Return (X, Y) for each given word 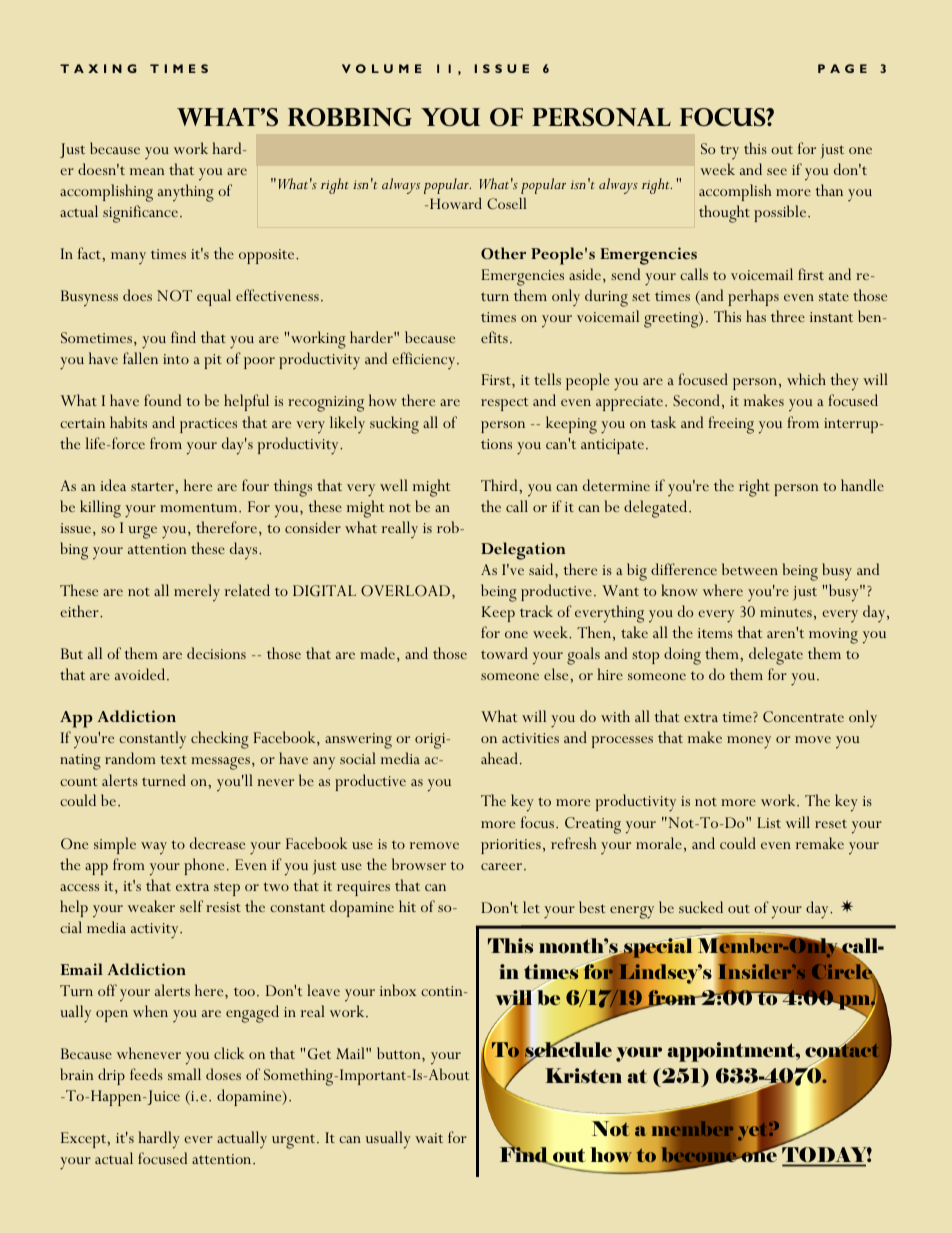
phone (204, 866)
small (184, 1074)
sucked (701, 907)
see (777, 171)
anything (186, 193)
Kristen (583, 1075)
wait (429, 1138)
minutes (786, 612)
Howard (456, 203)
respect (504, 404)
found (162, 400)
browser (419, 864)
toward (504, 653)
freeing (731, 425)
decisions (216, 653)
